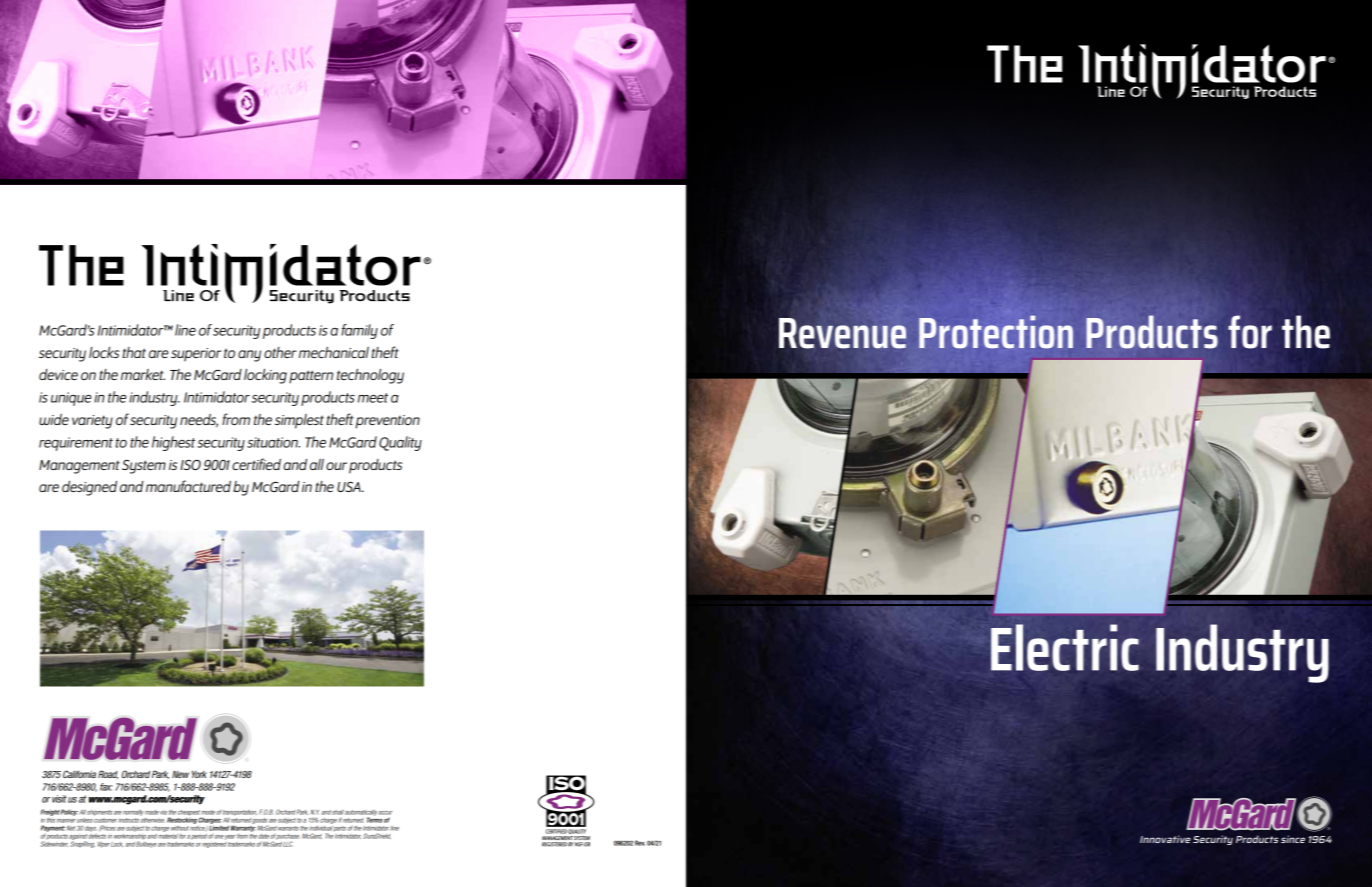 This page has width=1372, height=887. Describe the element at coordinates (173, 443) in the page. I see `highest` at that location.
